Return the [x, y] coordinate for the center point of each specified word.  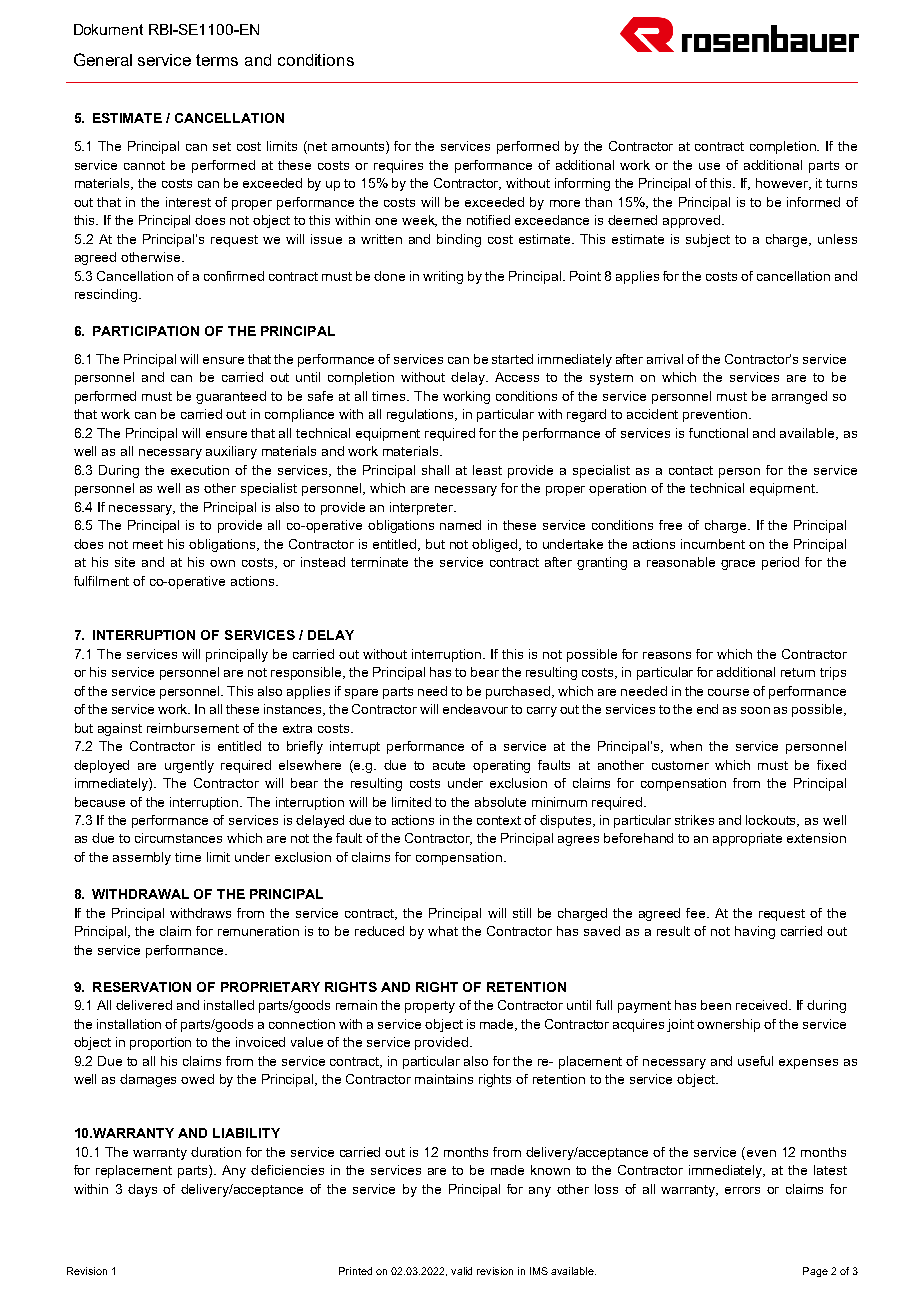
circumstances [178, 838]
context [499, 820]
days [142, 1190]
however [783, 184]
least [487, 470]
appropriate [747, 839]
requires [398, 166]
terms [217, 60]
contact [691, 470]
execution [200, 470]
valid [461, 1271]
